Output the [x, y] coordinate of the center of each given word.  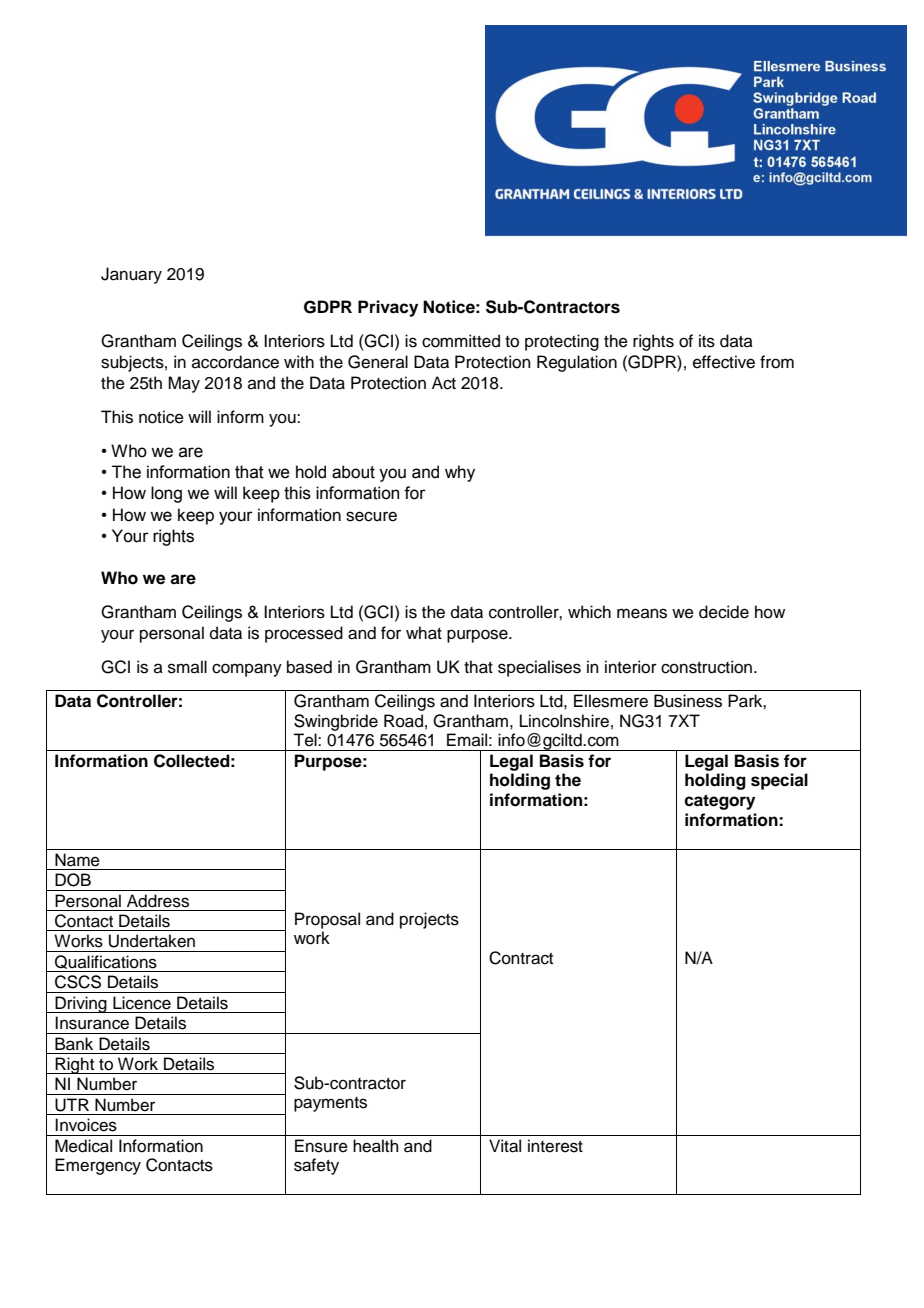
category [719, 802]
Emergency [98, 1166]
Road [403, 721]
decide [724, 612]
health [376, 1146]
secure [371, 516]
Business [688, 701]
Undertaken [152, 941]
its [707, 341]
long [166, 494]
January [131, 275]
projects [429, 920]
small [187, 667]
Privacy [388, 308]
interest [555, 1146]
